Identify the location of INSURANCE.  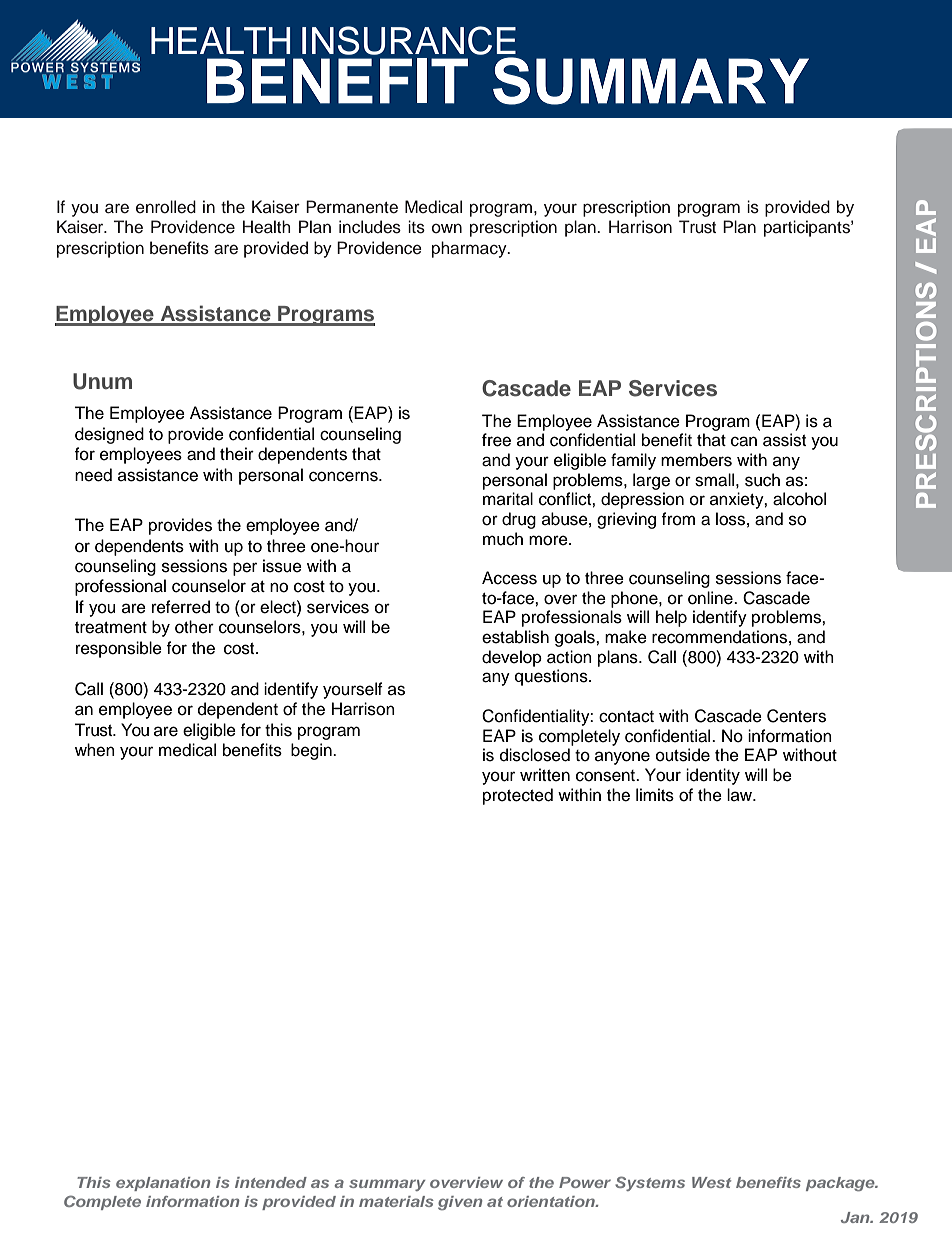
(409, 40).
